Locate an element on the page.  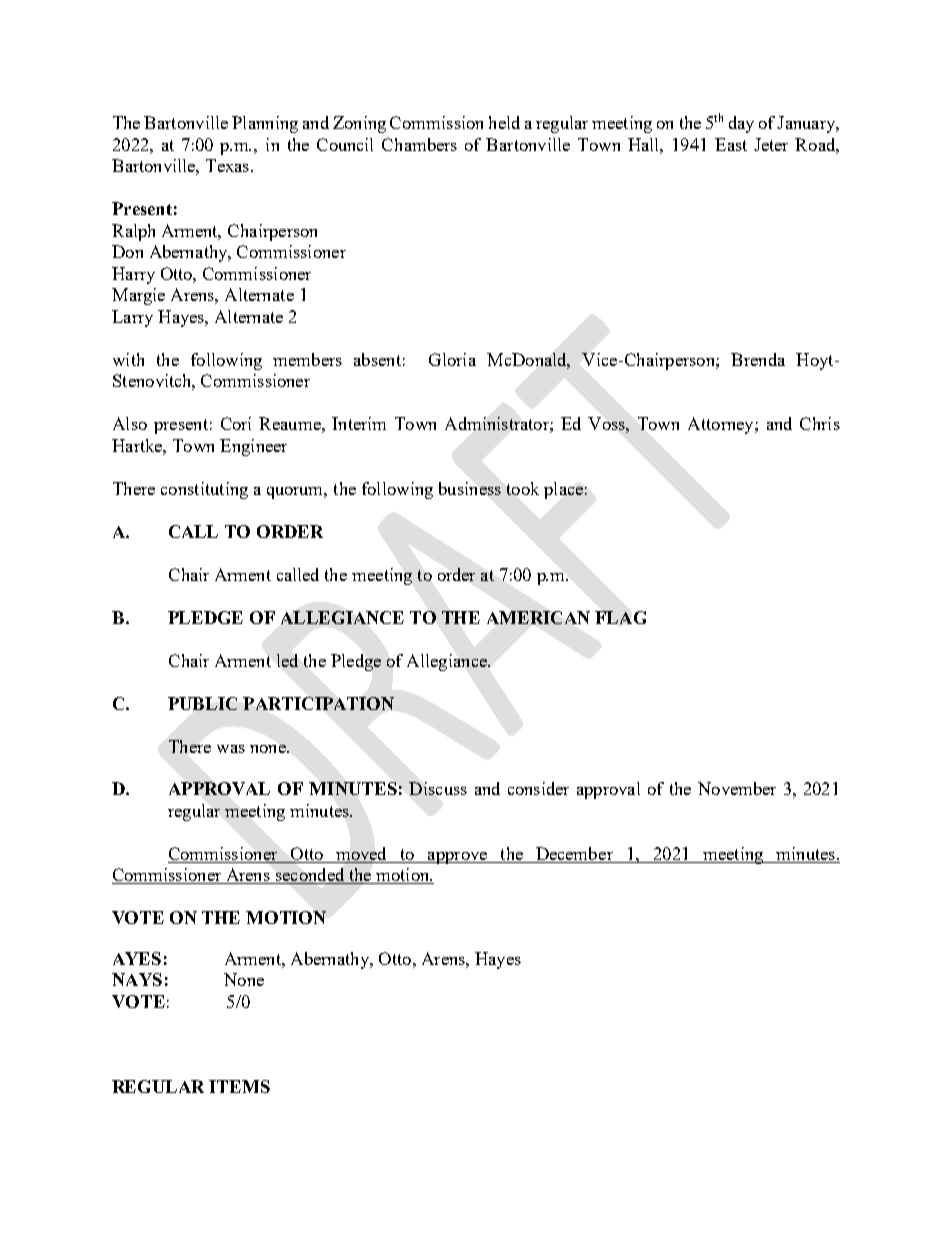
East is located at coordinates (731, 144).
